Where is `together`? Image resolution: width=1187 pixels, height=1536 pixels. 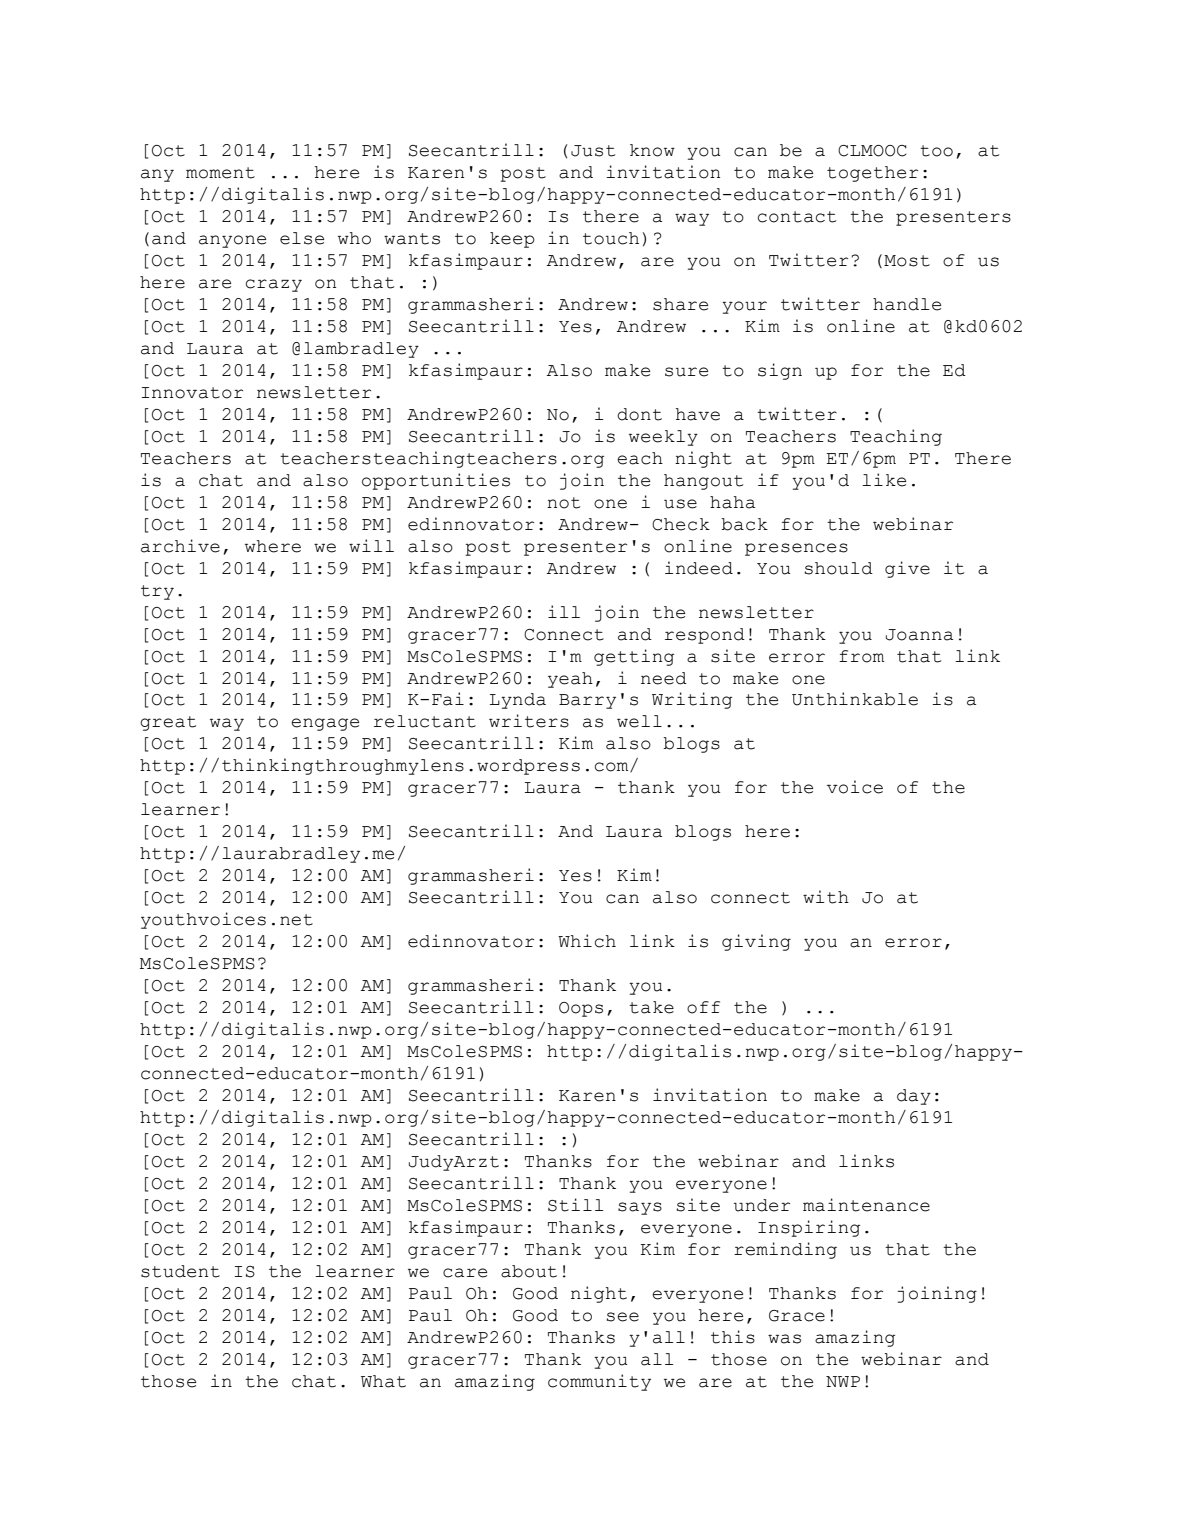
together is located at coordinates (872, 174).
